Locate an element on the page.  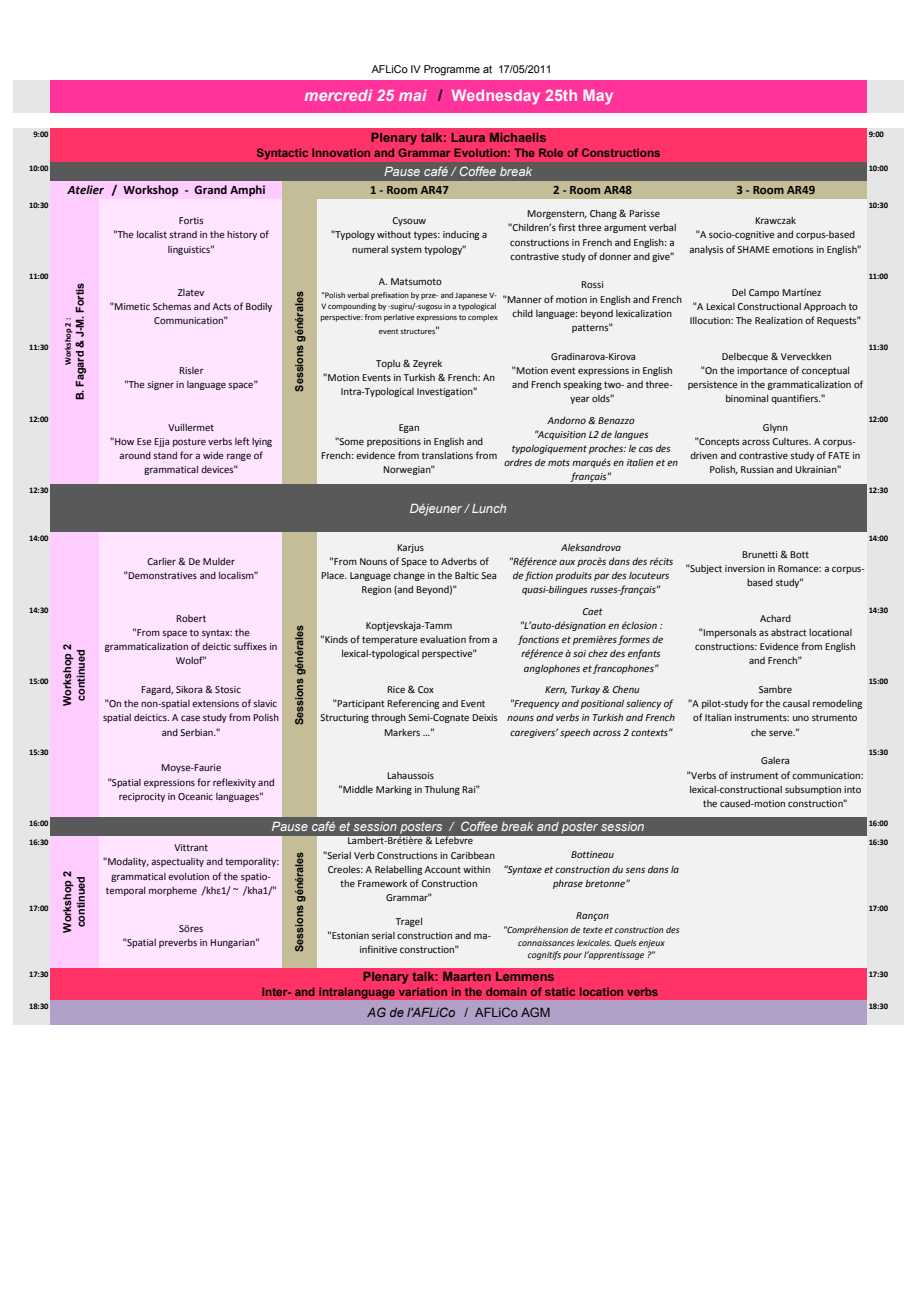
causal is located at coordinates (796, 703).
